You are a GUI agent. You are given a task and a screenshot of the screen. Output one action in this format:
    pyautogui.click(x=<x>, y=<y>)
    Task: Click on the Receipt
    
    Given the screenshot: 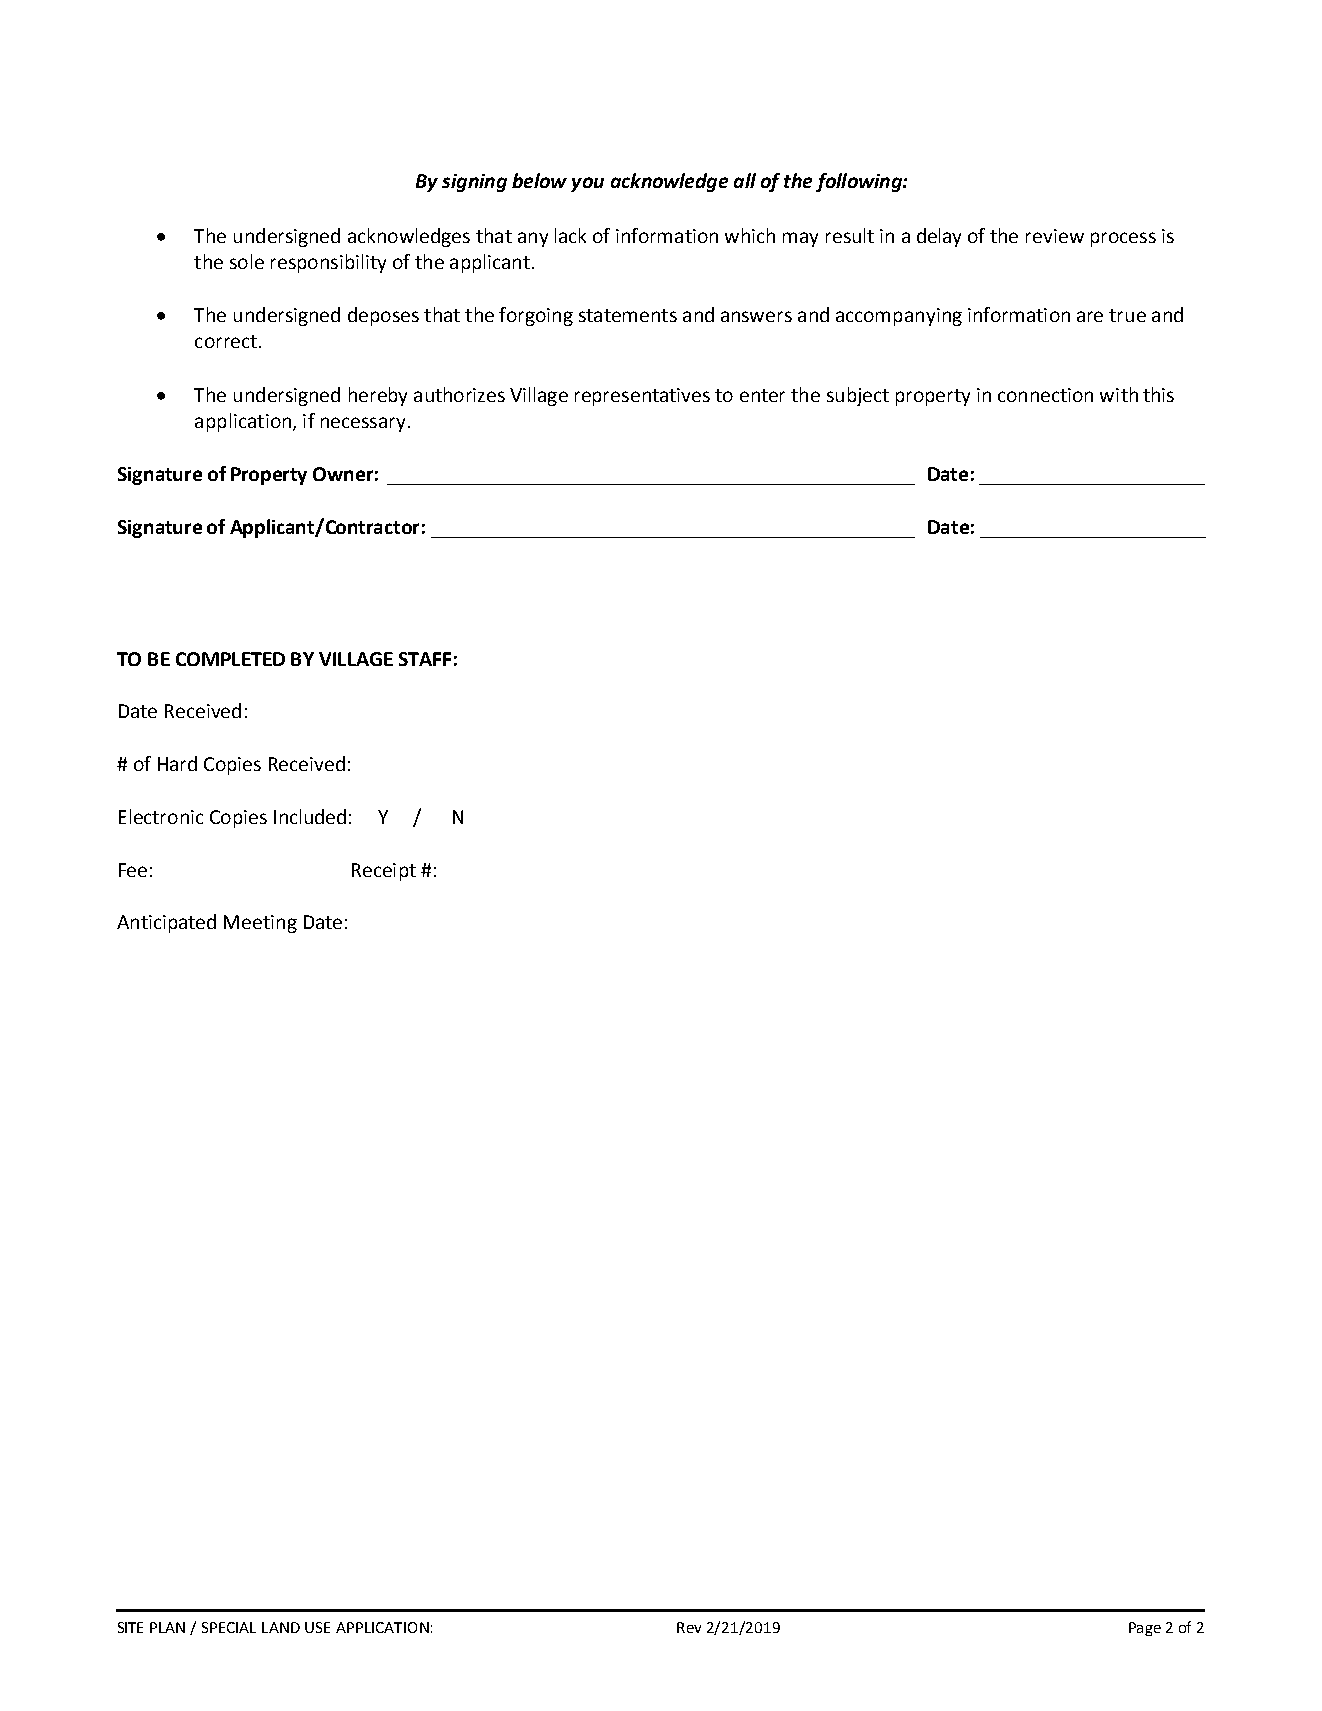 What is the action you would take?
    pyautogui.click(x=384, y=872)
